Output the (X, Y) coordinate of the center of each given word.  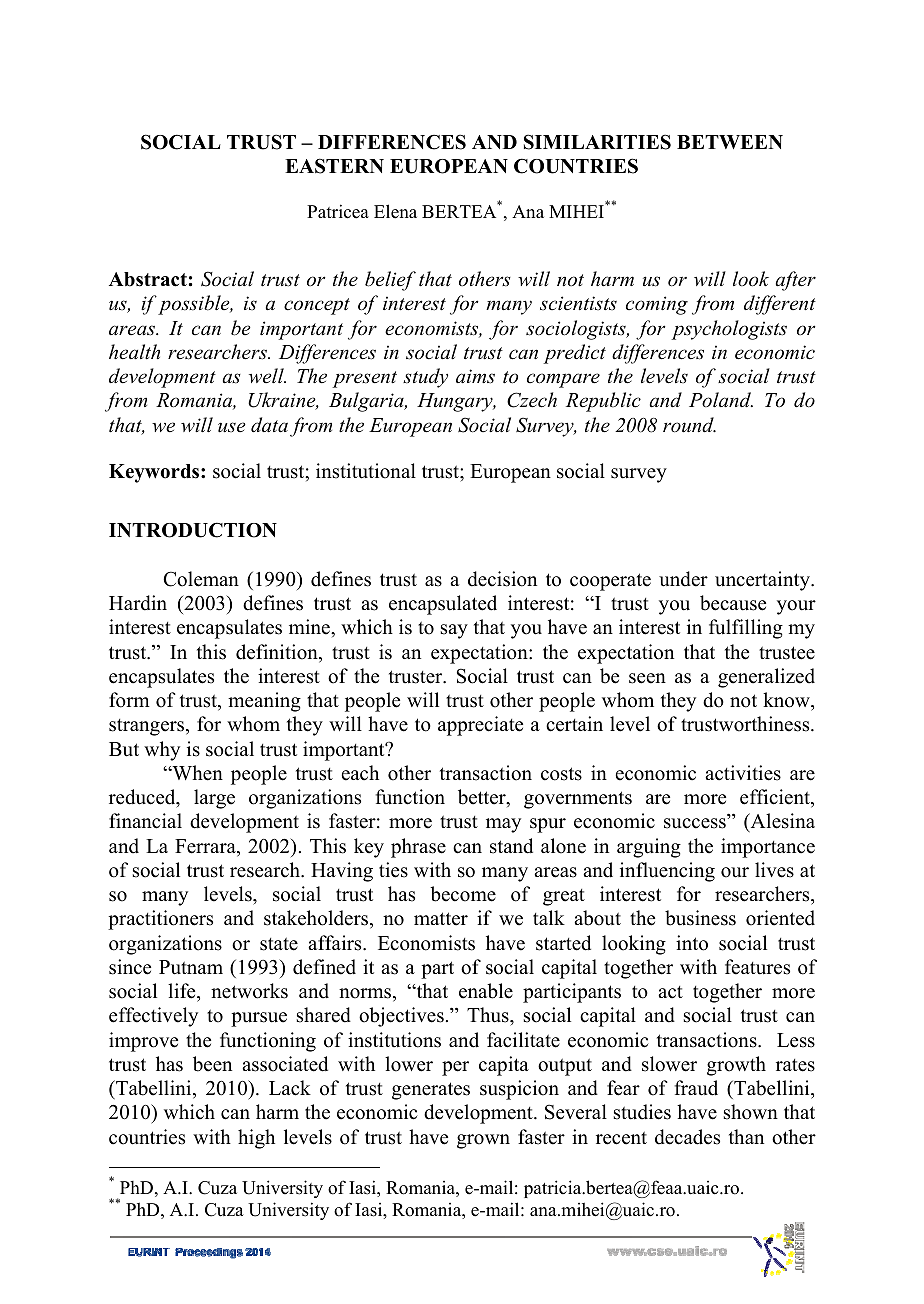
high (256, 1139)
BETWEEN (730, 142)
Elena (395, 211)
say (454, 631)
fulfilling (746, 629)
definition (278, 653)
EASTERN (334, 166)
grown (483, 1141)
